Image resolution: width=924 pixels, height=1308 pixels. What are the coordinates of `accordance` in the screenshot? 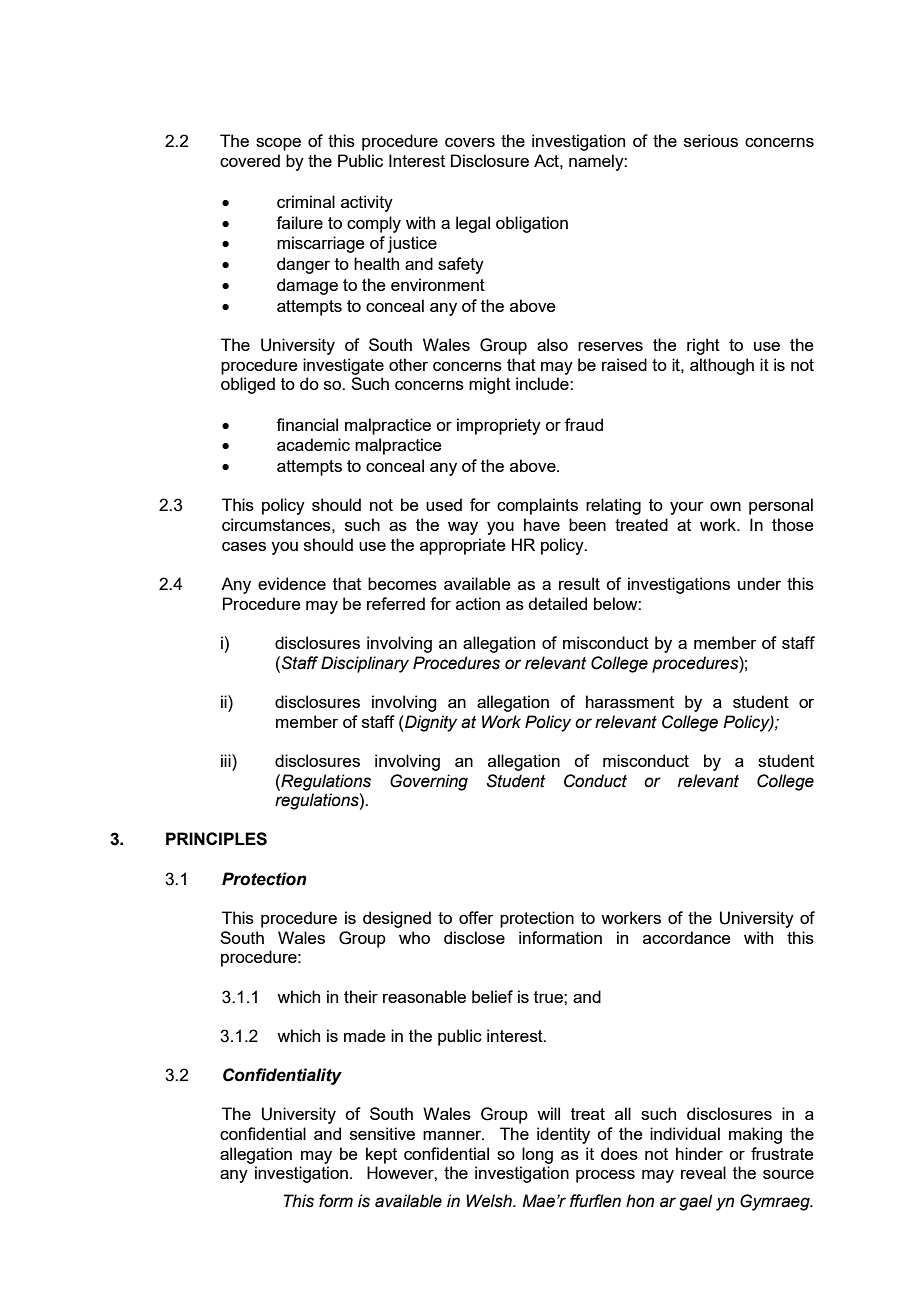 It's located at (687, 937).
